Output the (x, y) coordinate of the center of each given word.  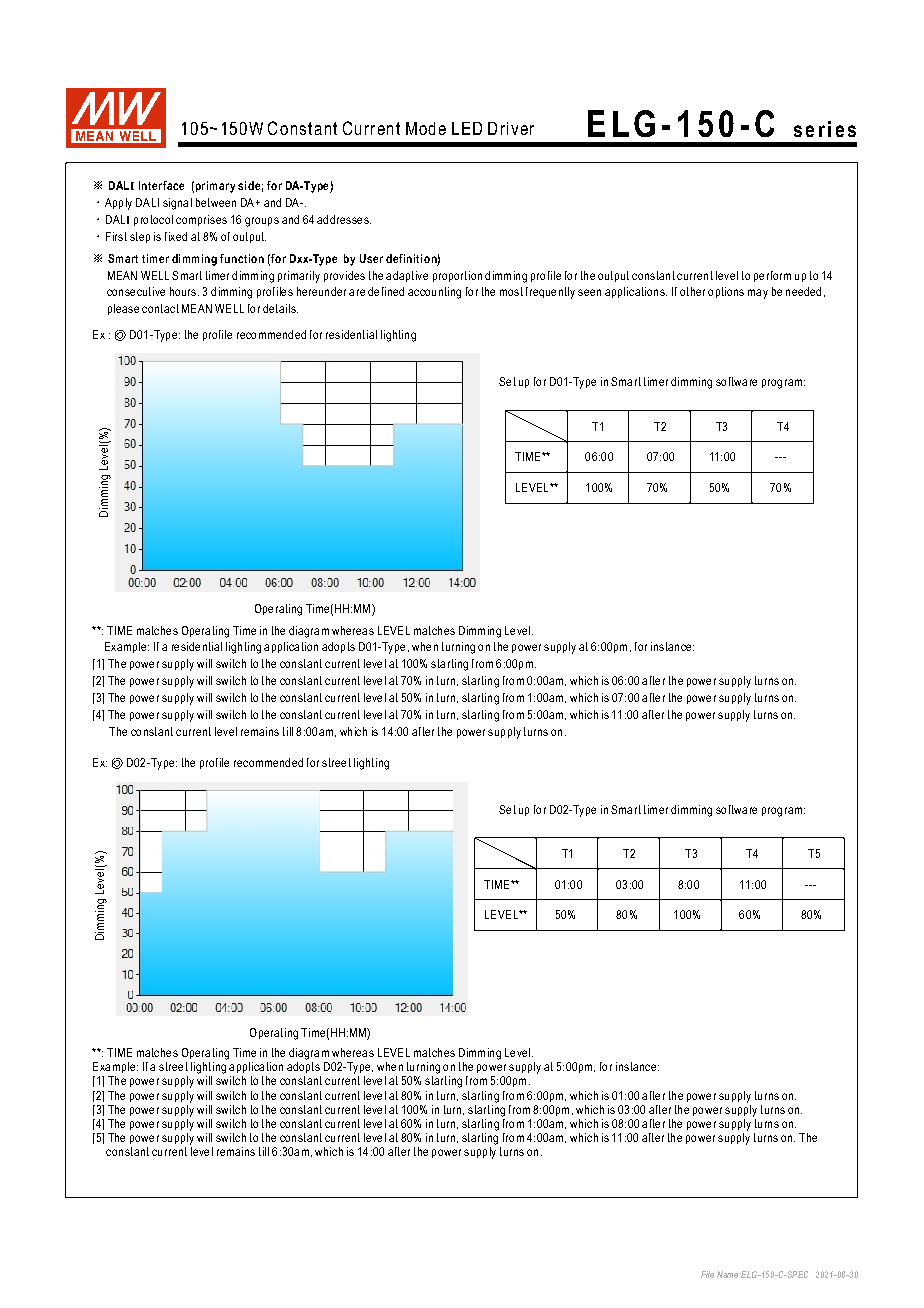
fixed (176, 236)
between (216, 202)
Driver (511, 128)
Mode (426, 128)
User (371, 258)
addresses (344, 219)
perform (772, 276)
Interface (161, 185)
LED (467, 128)
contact (160, 308)
